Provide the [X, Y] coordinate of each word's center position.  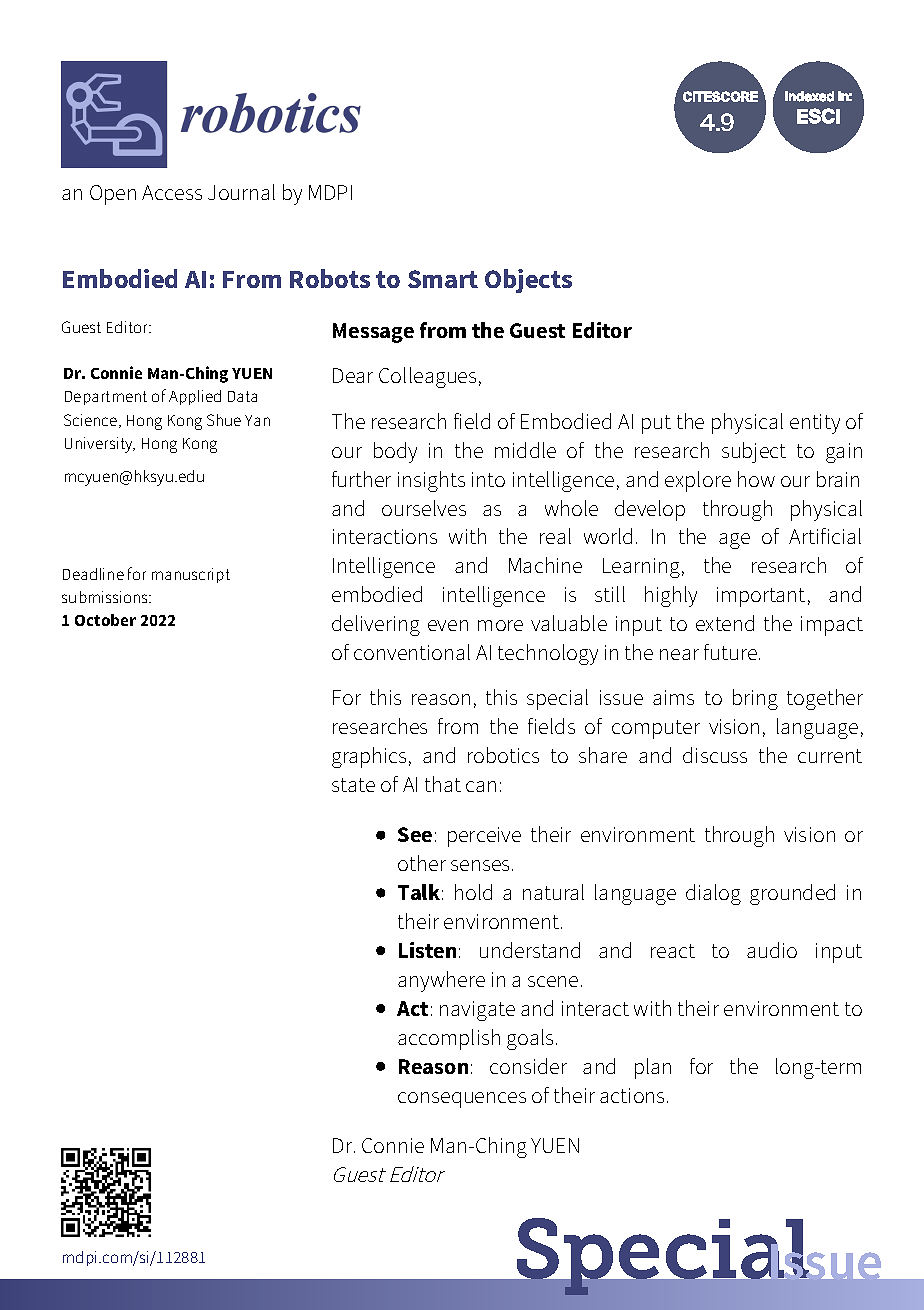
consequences [462, 1100]
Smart [443, 279]
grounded [792, 894]
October [105, 620]
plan [653, 1068]
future [730, 652]
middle [525, 450]
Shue [224, 420]
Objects [528, 281]
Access [172, 192]
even [448, 625]
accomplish [449, 1039]
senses [482, 865]
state [353, 785]
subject [754, 452]
